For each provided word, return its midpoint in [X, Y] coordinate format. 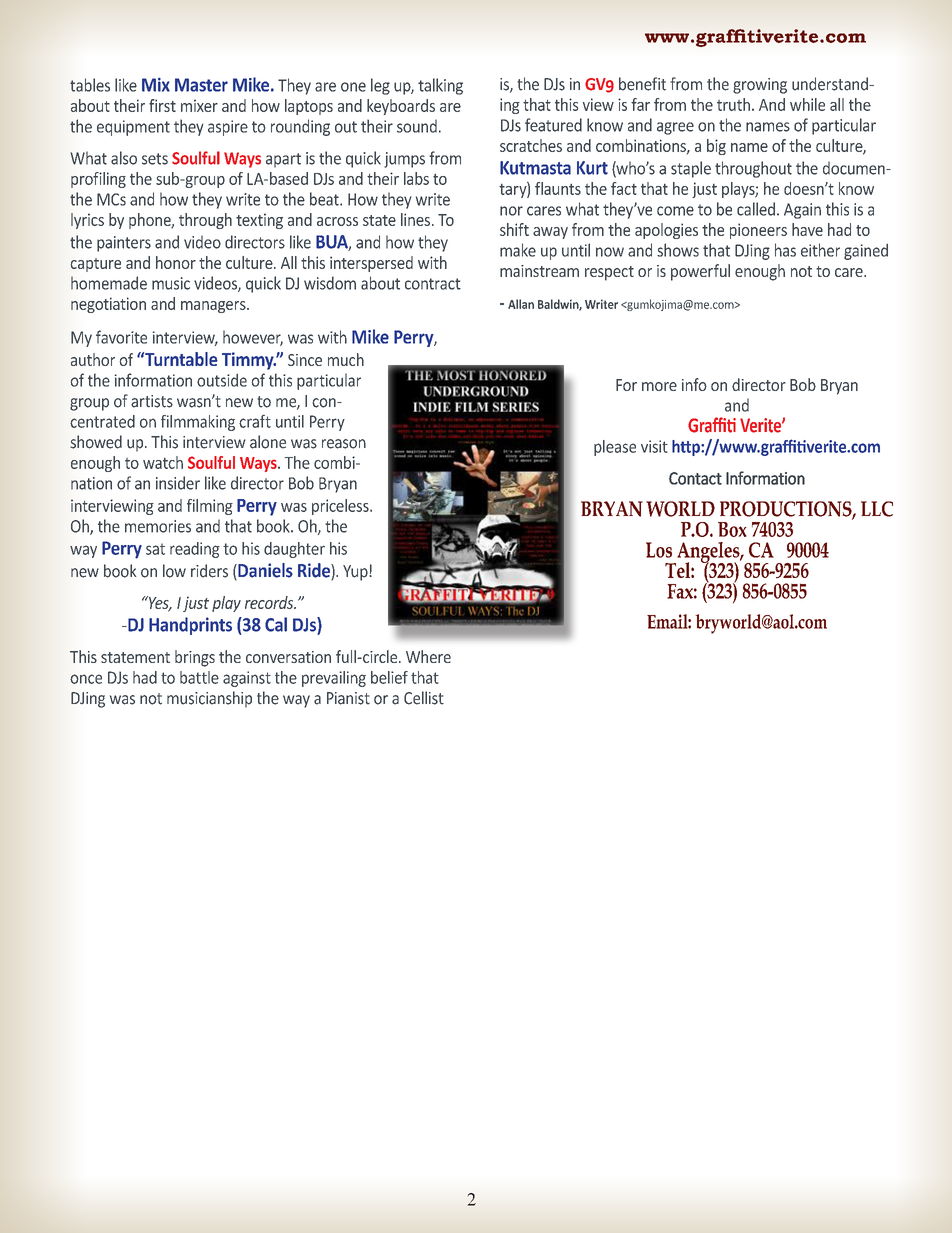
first [162, 105]
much [346, 359]
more [659, 386]
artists [152, 401]
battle [199, 677]
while [807, 104]
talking [440, 86]
